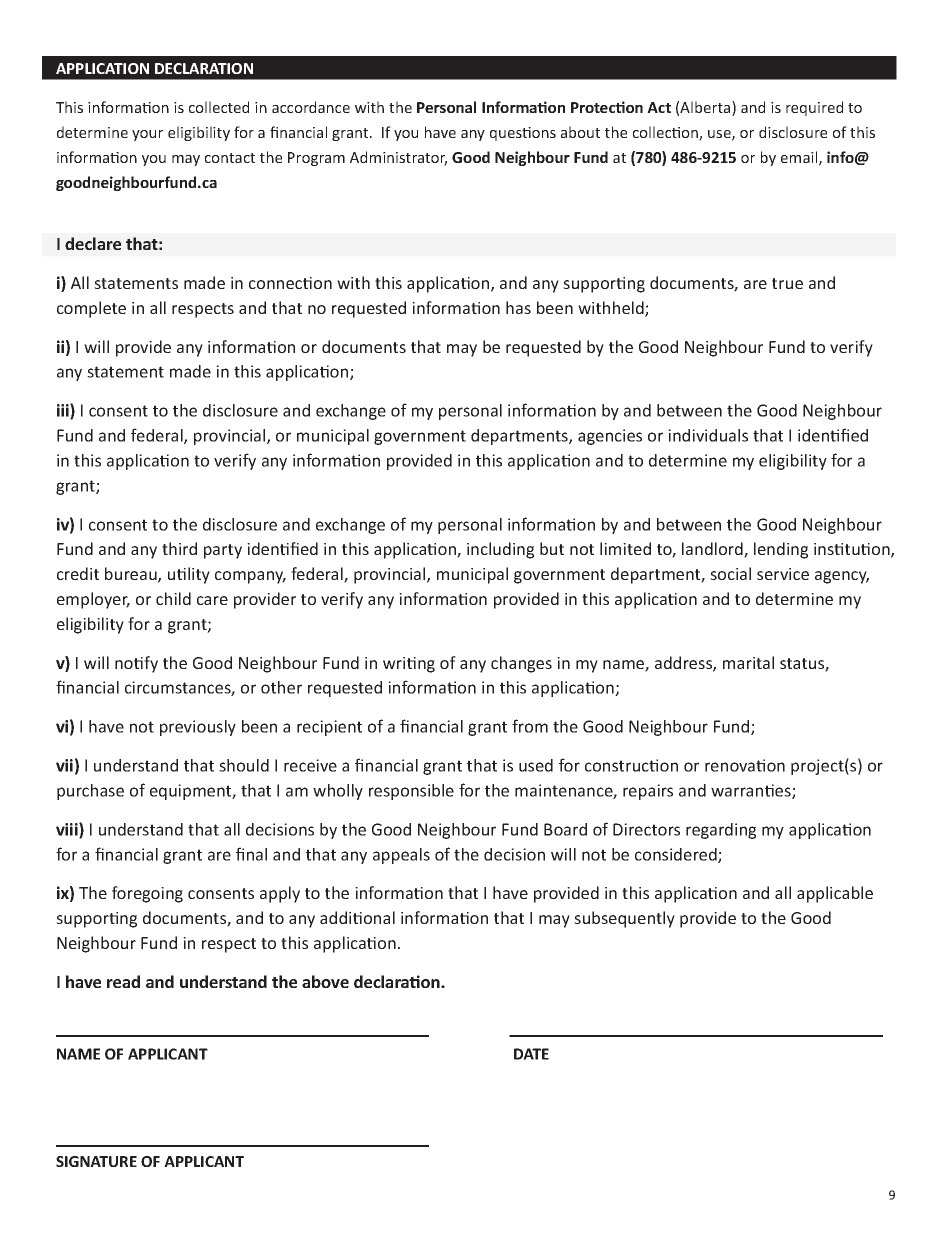 This image has width=952, height=1233. What do you see at coordinates (147, 135) in the image?
I see `your` at bounding box center [147, 135].
